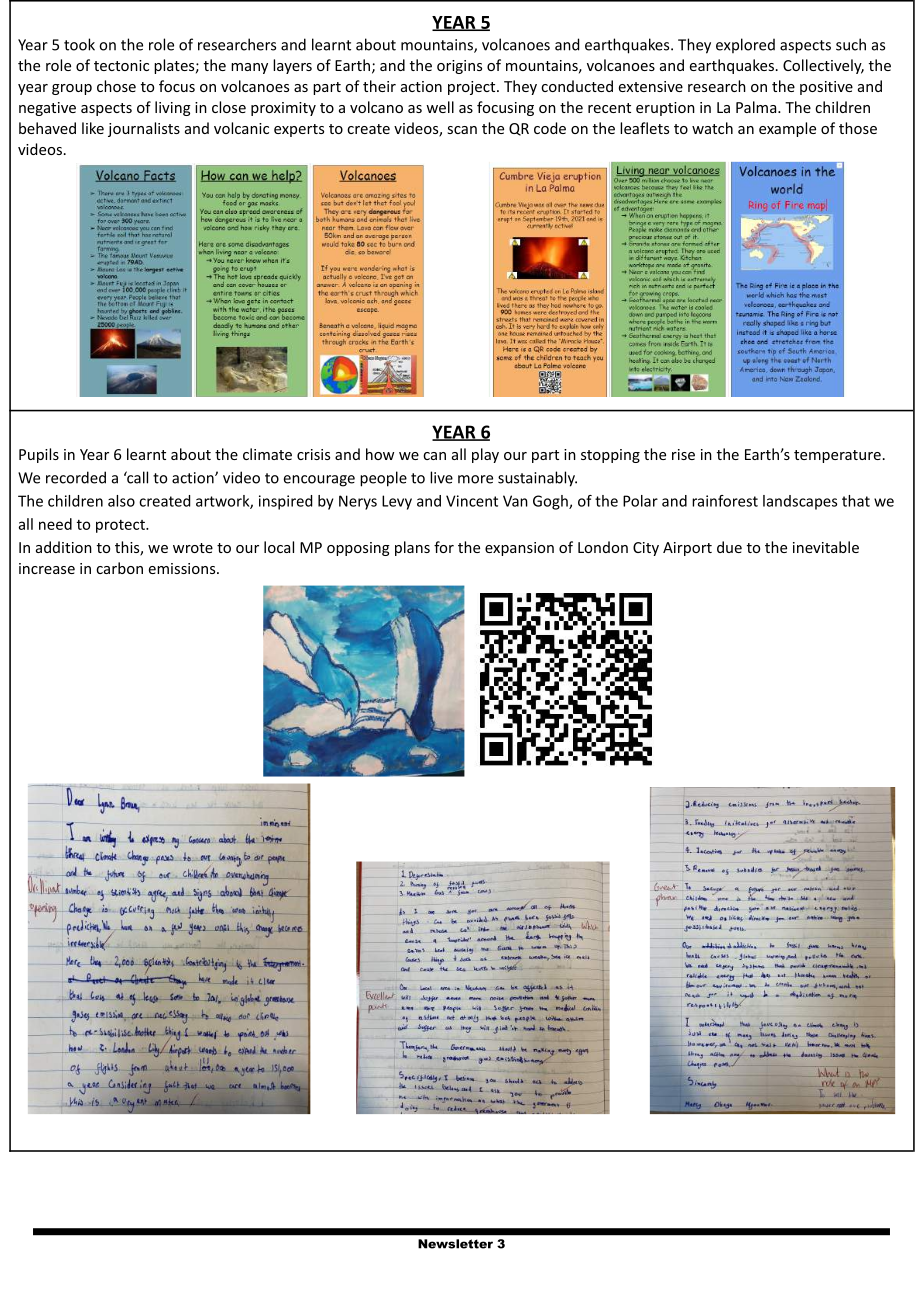 The image size is (924, 1307). Describe the element at coordinates (455, 1244) in the page. I see `Newsletter` at that location.
